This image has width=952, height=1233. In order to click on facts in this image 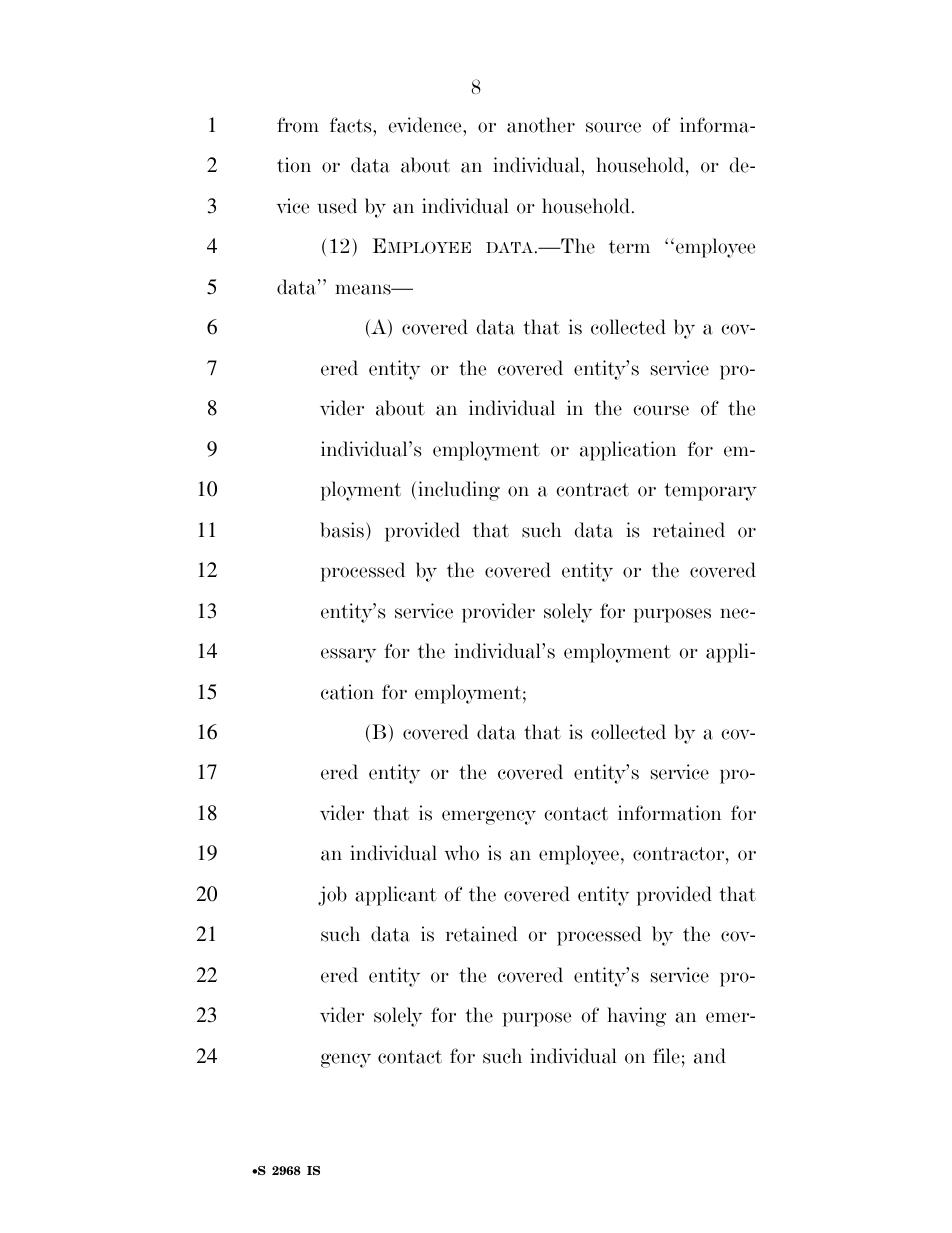, I will do `click(352, 125)`.
